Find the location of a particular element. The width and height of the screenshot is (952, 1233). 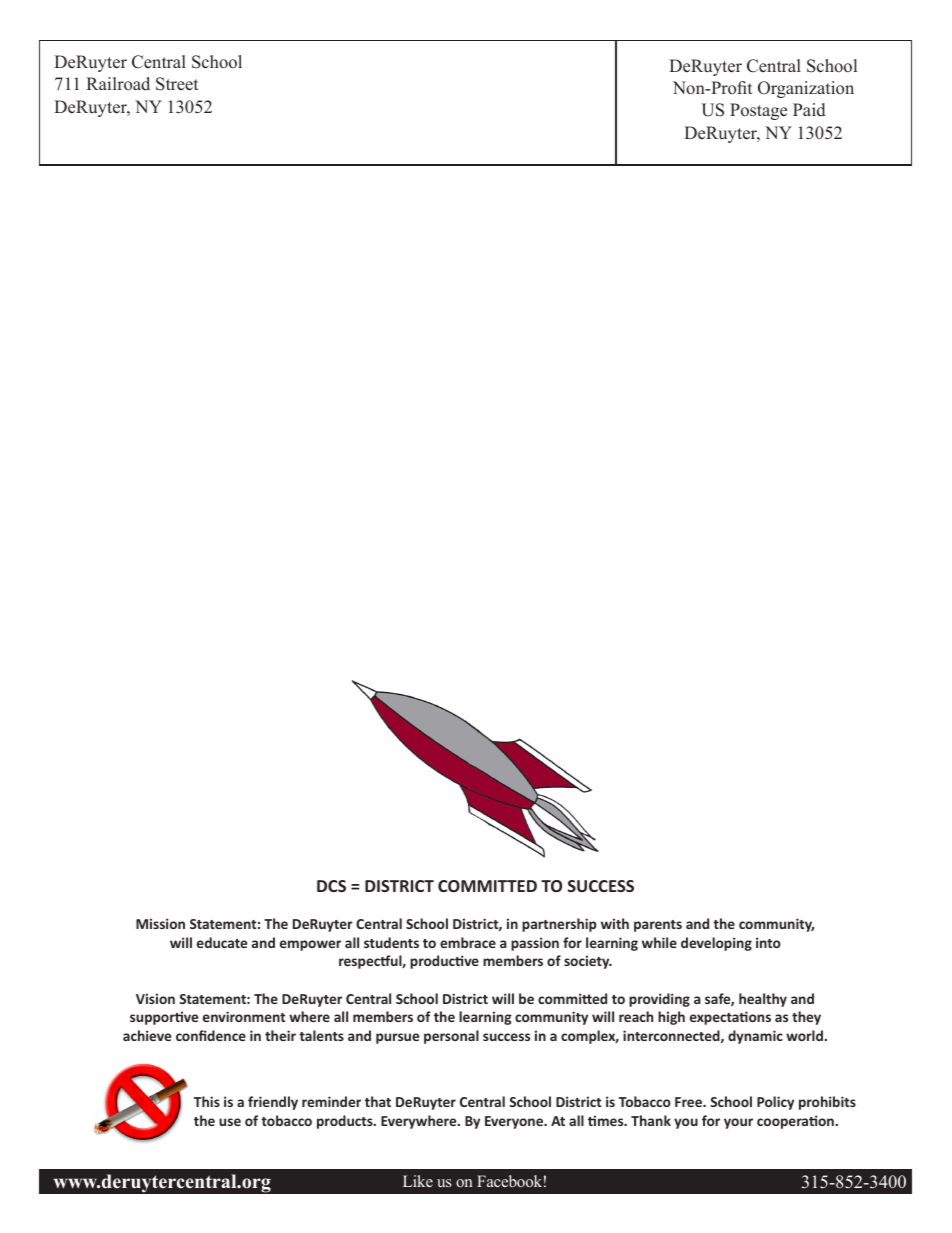

your is located at coordinates (738, 1123).
